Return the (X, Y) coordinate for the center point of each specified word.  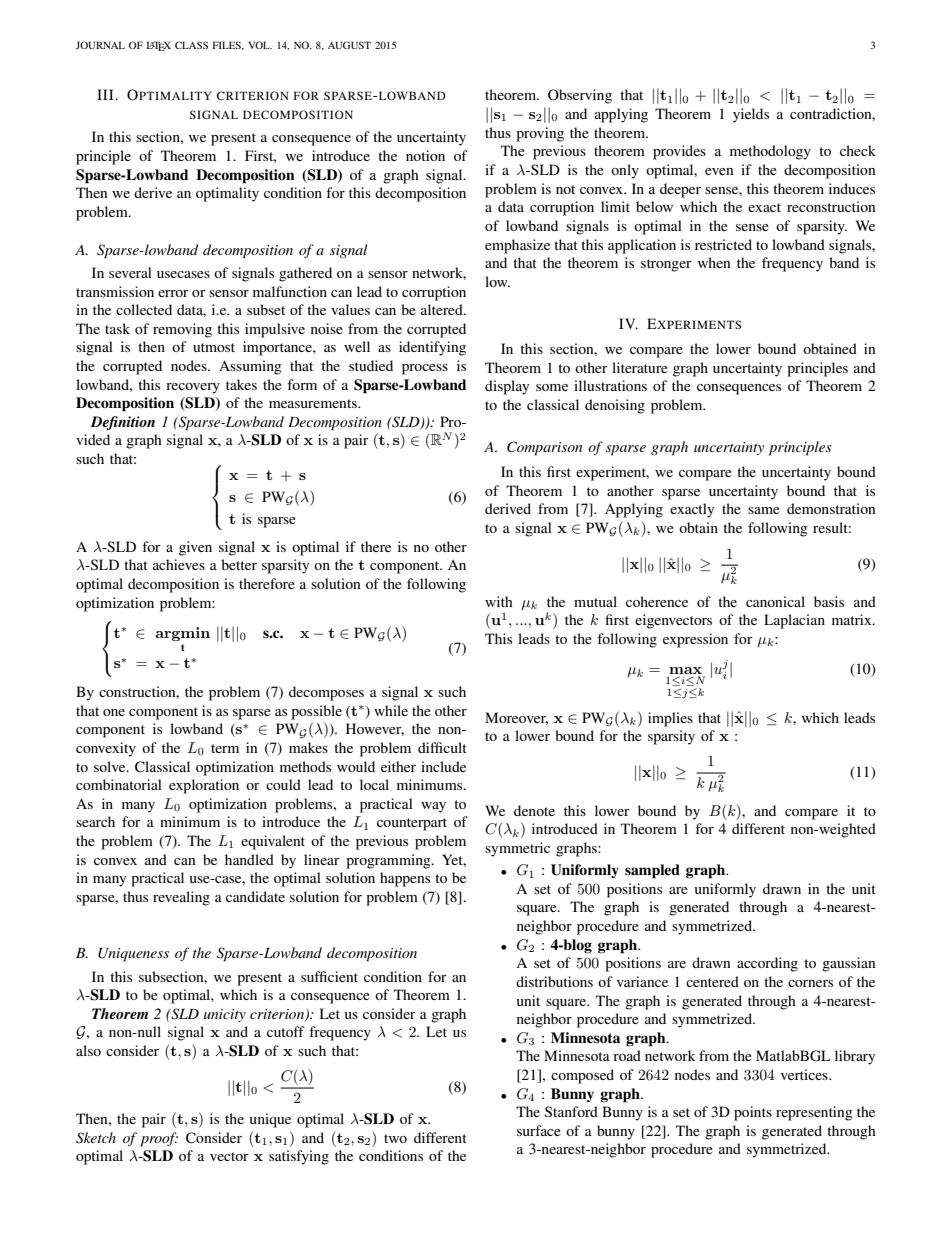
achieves (179, 564)
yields (751, 115)
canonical (775, 601)
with (499, 601)
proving (540, 134)
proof (159, 1139)
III (106, 94)
